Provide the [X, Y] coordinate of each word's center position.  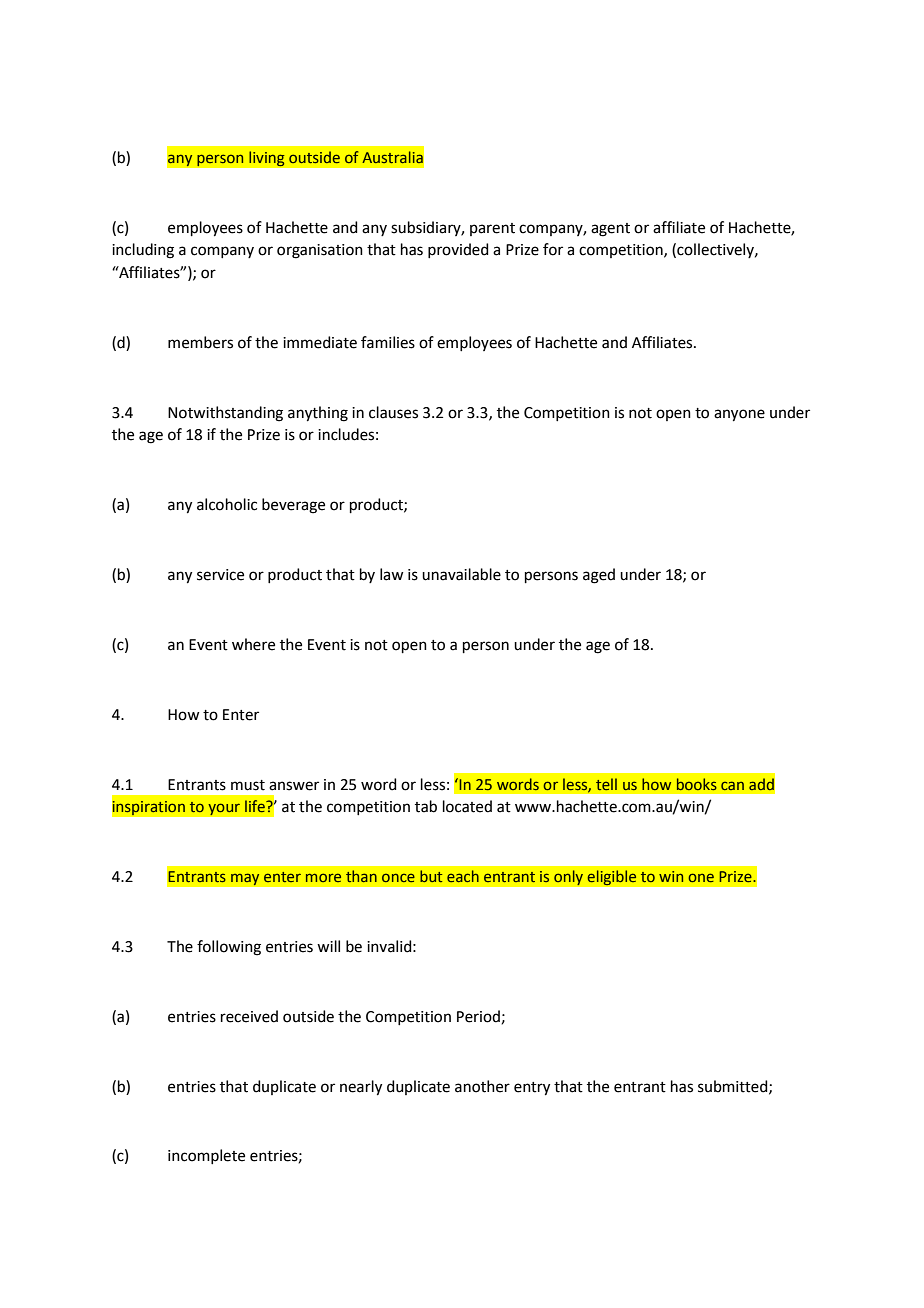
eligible [612, 878]
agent [610, 230]
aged [599, 576]
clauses [393, 412]
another [482, 1086]
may [245, 879]
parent [492, 229]
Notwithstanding [225, 414]
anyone [739, 415]
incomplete [206, 1156]
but [431, 876]
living [267, 159]
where [253, 644]
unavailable [461, 574]
